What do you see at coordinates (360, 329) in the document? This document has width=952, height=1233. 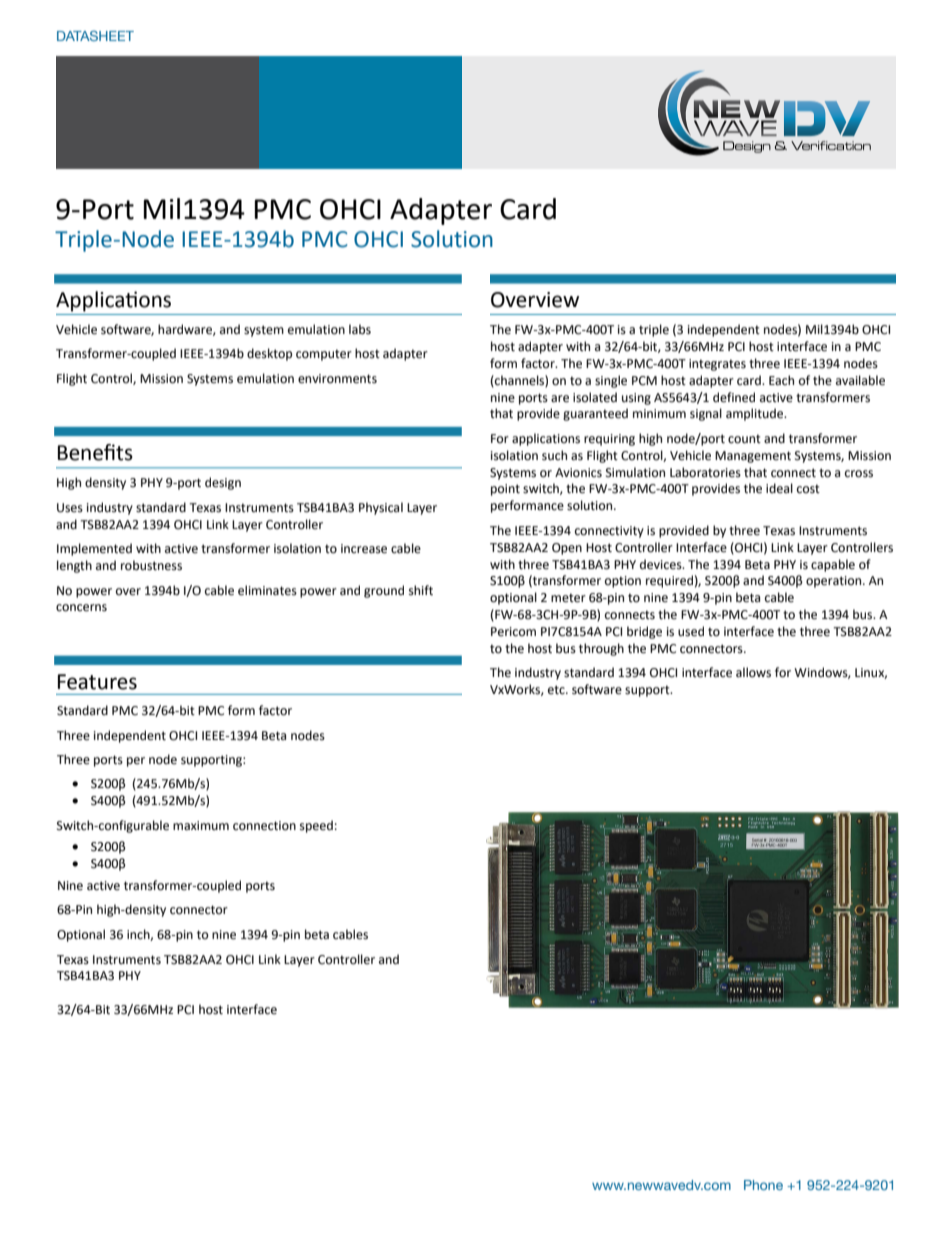 I see `labs` at bounding box center [360, 329].
